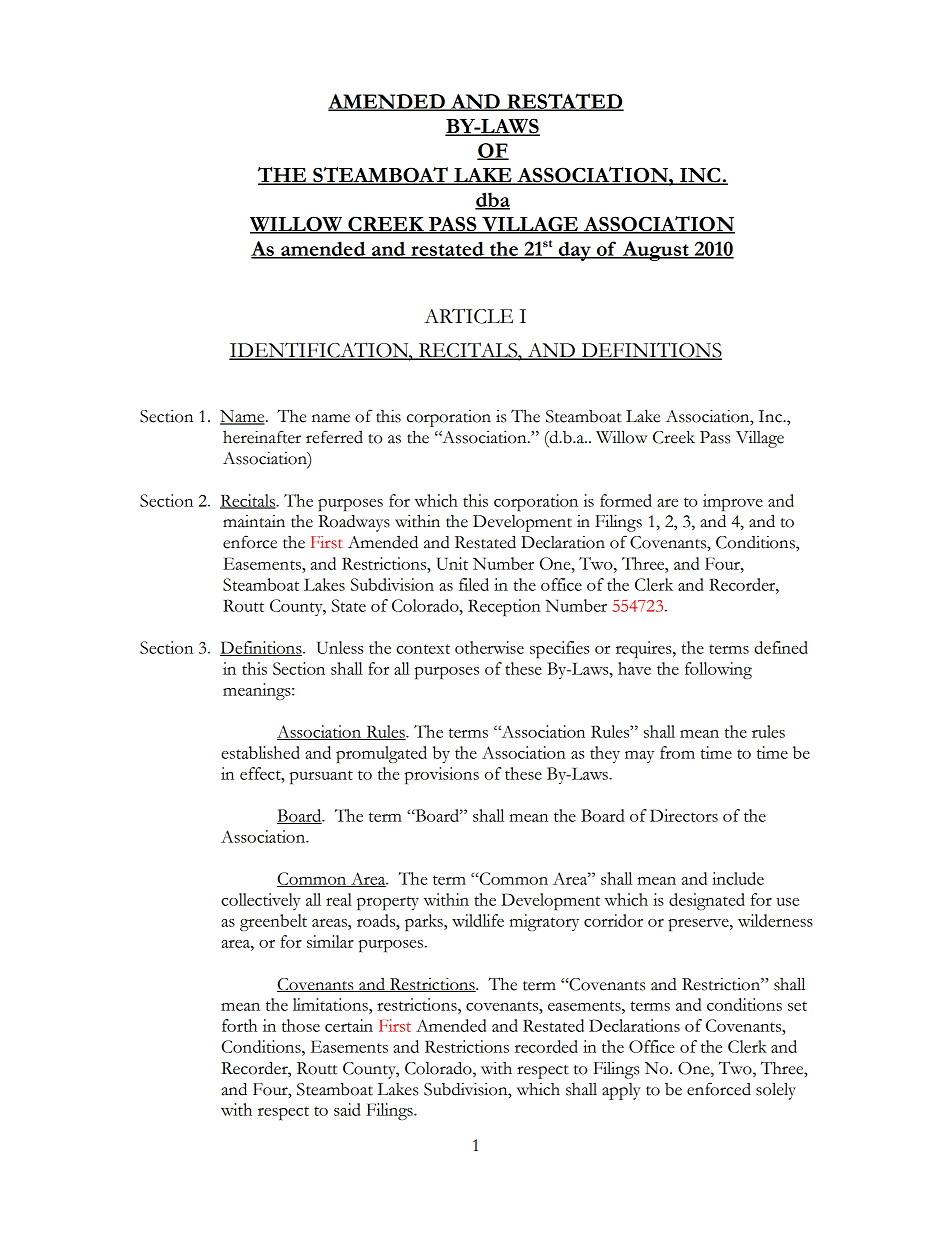 The image size is (952, 1233). I want to click on provisions, so click(441, 775).
